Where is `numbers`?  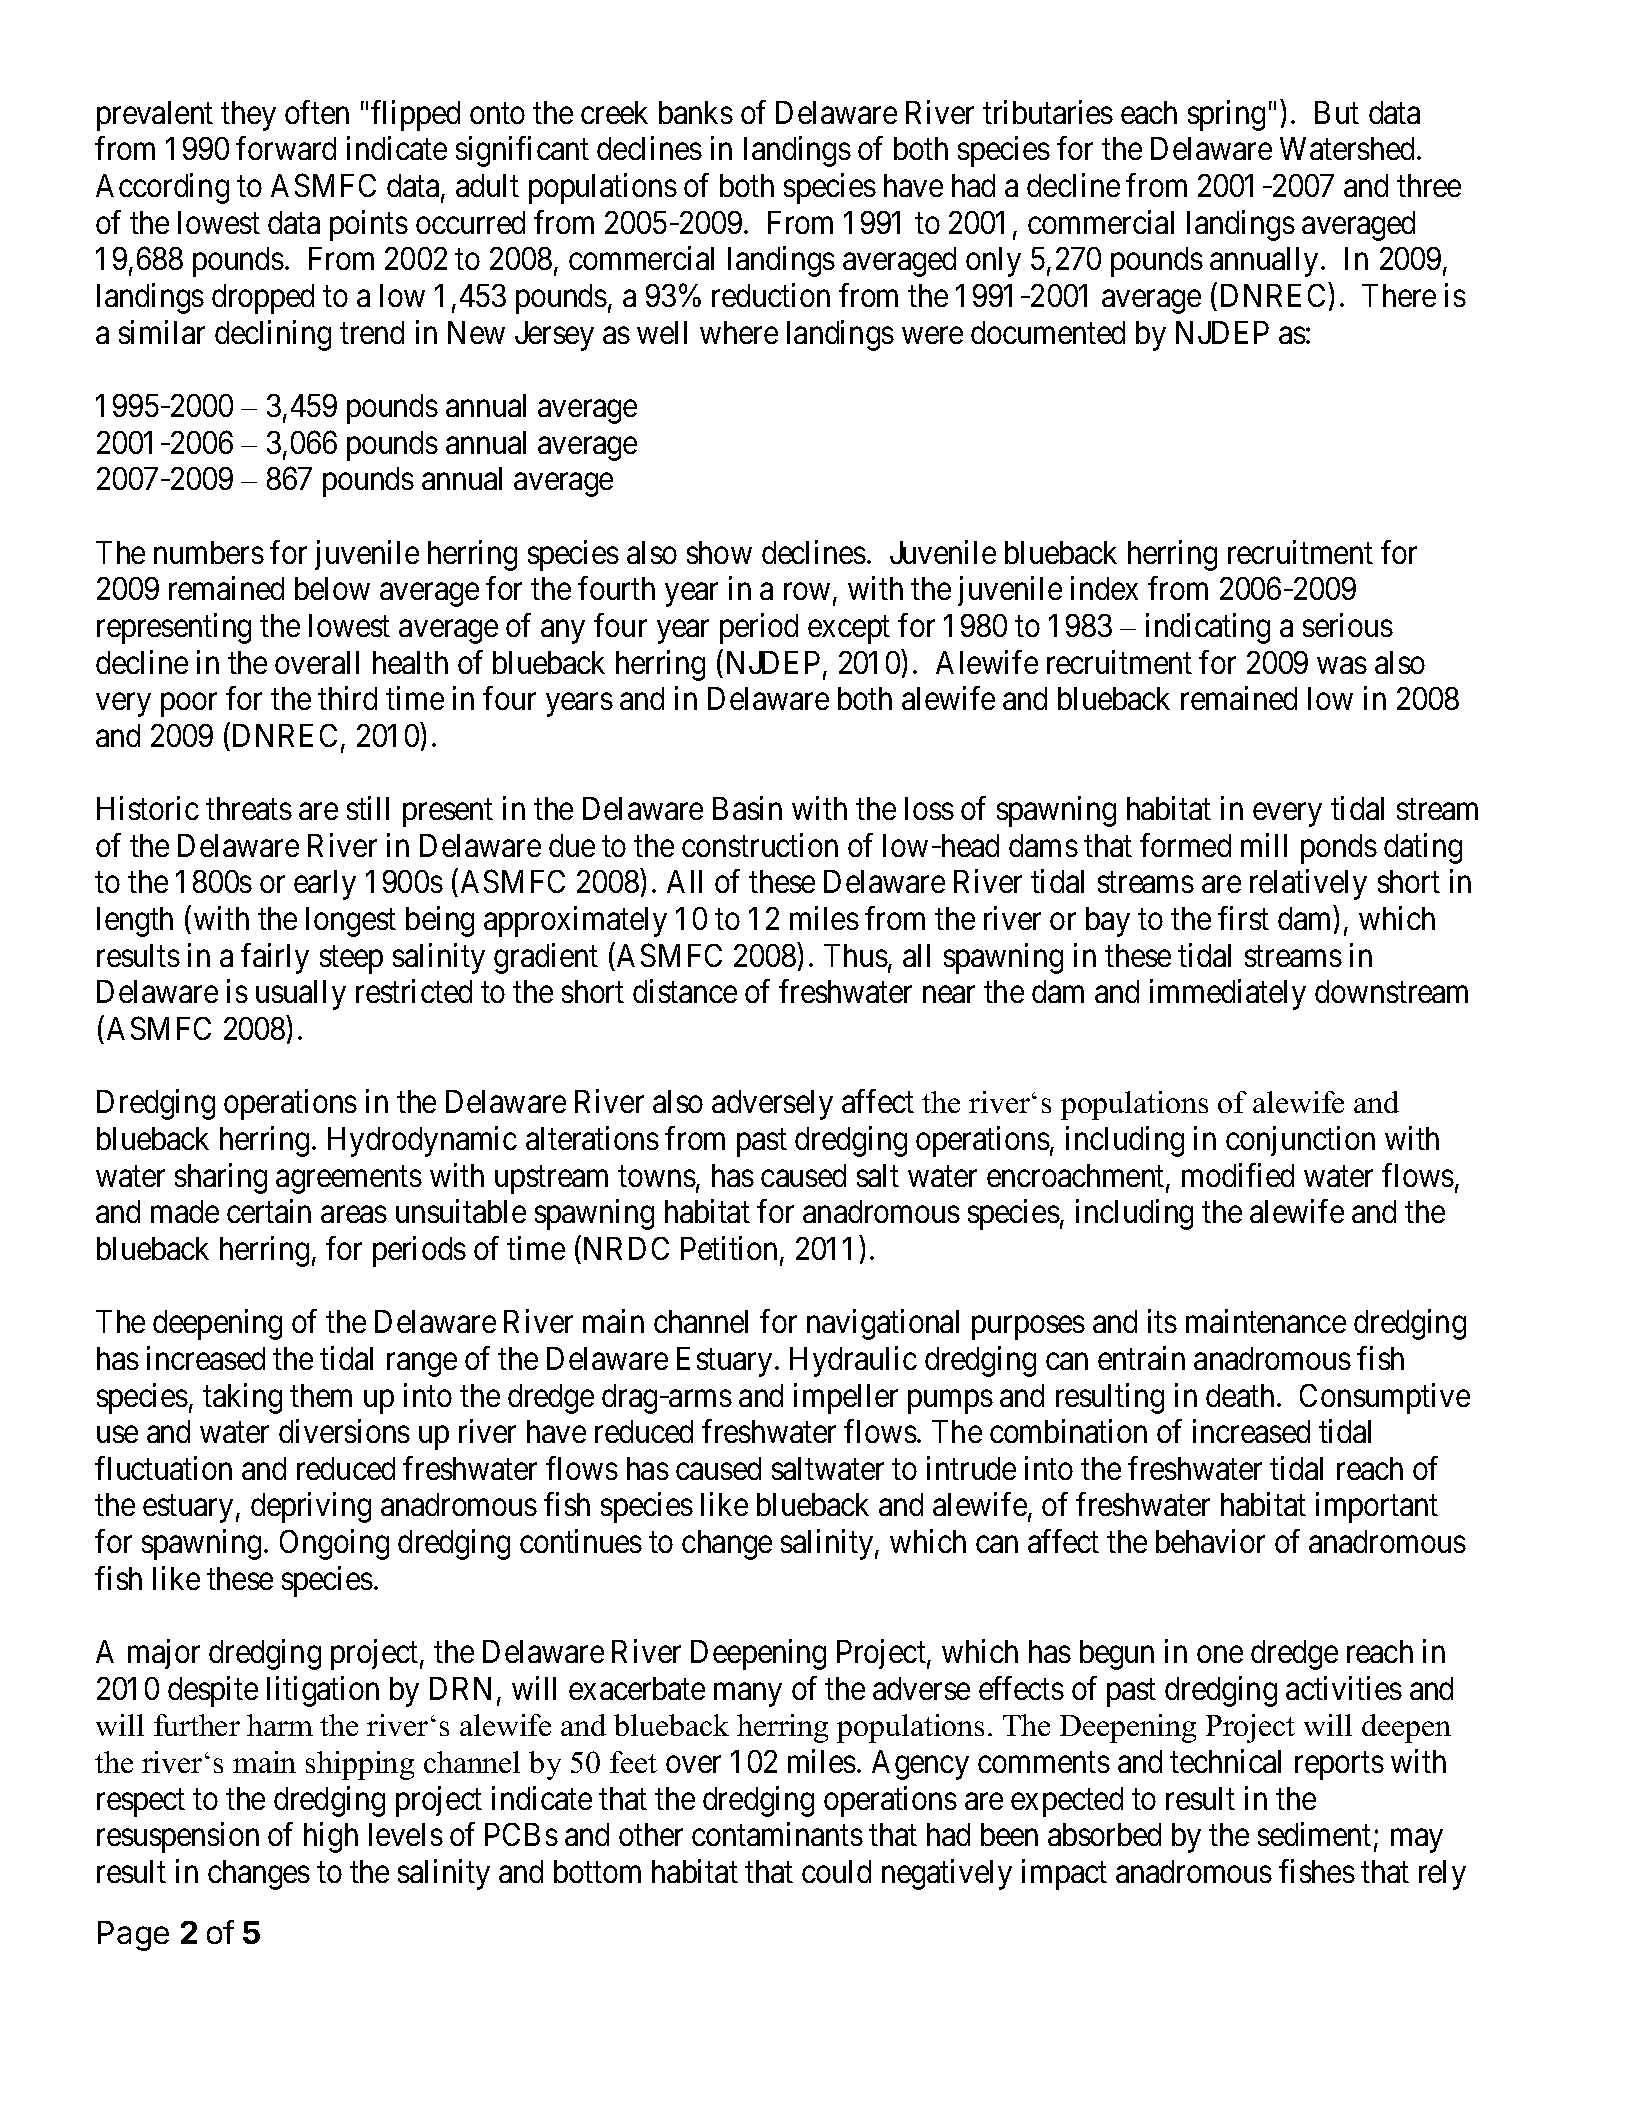 numbers is located at coordinates (209, 552).
